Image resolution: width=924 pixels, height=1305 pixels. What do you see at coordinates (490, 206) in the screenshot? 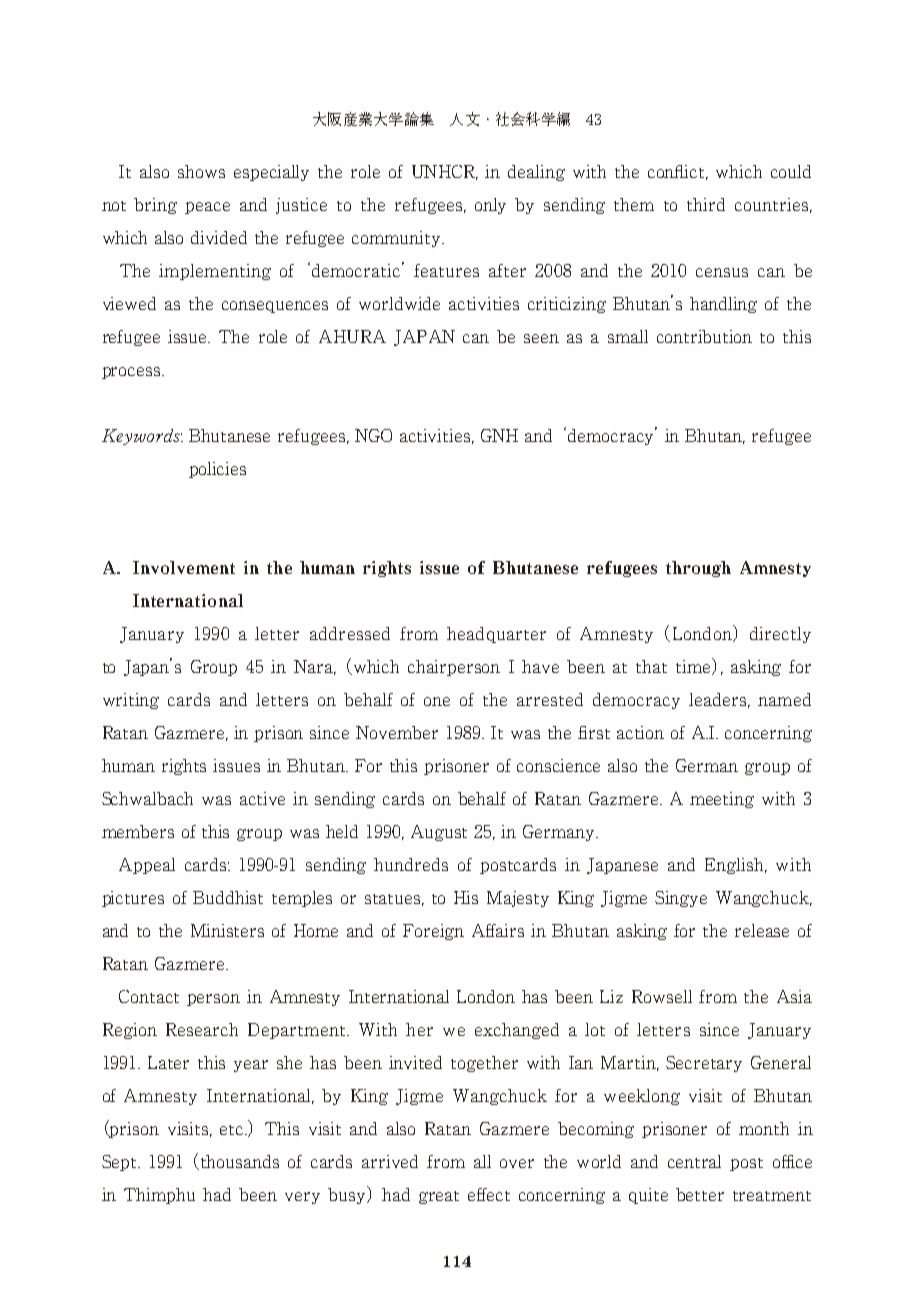
I see `only` at bounding box center [490, 206].
